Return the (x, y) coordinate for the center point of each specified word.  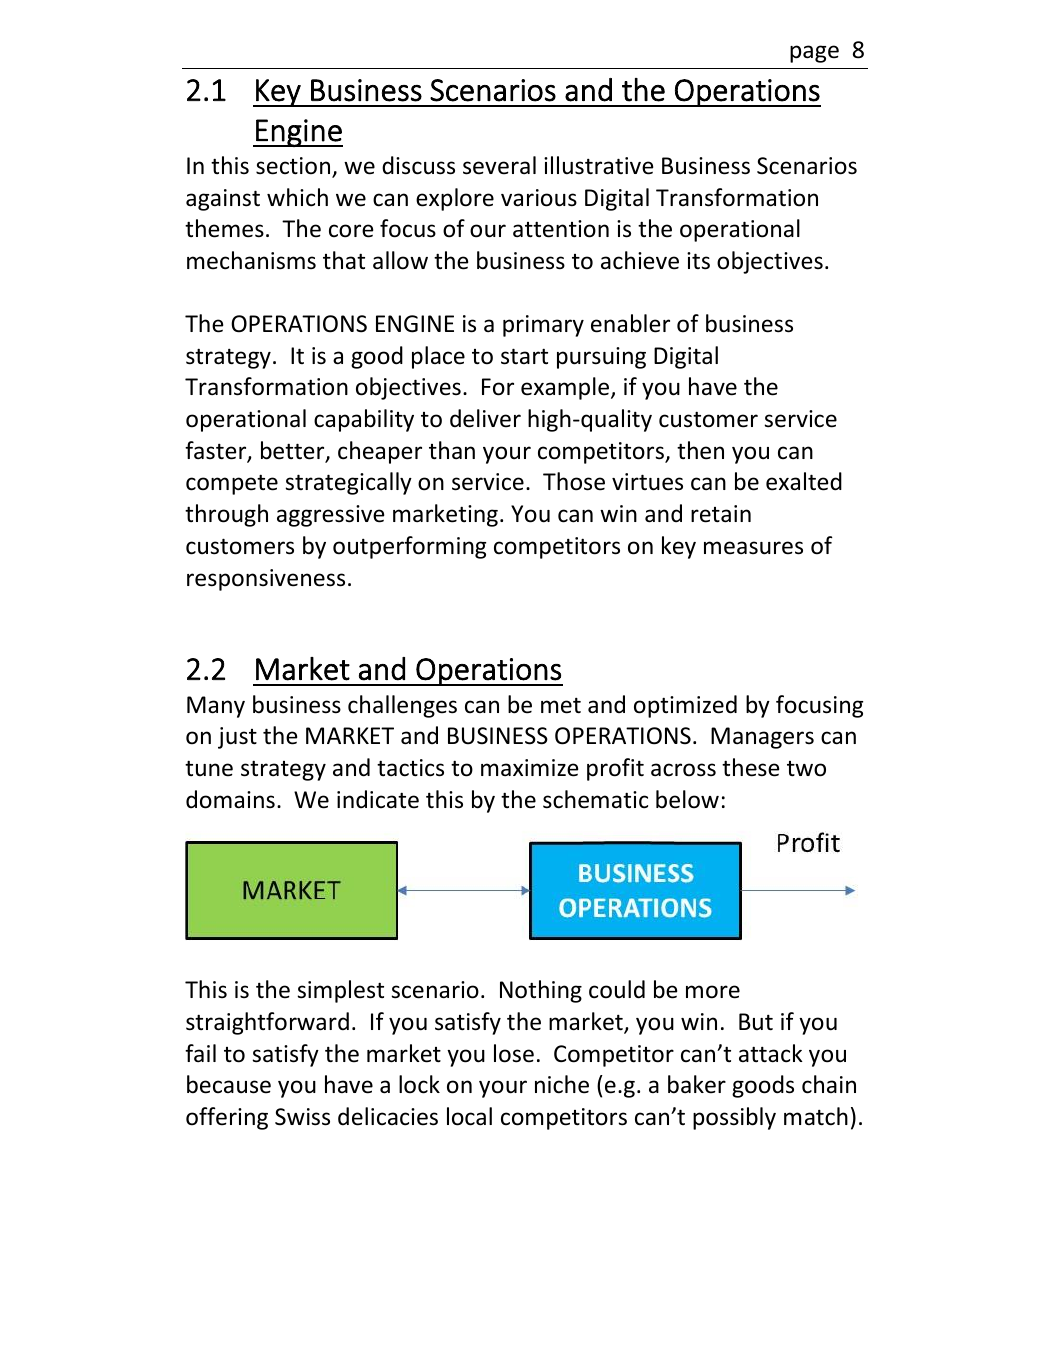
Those (574, 481)
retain (721, 514)
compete (232, 484)
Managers (762, 738)
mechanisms (251, 260)
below (687, 799)
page (814, 54)
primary (543, 326)
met (561, 706)
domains (230, 799)
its (698, 261)
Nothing (541, 991)
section (294, 167)
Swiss (302, 1117)
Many (216, 707)
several (499, 165)
